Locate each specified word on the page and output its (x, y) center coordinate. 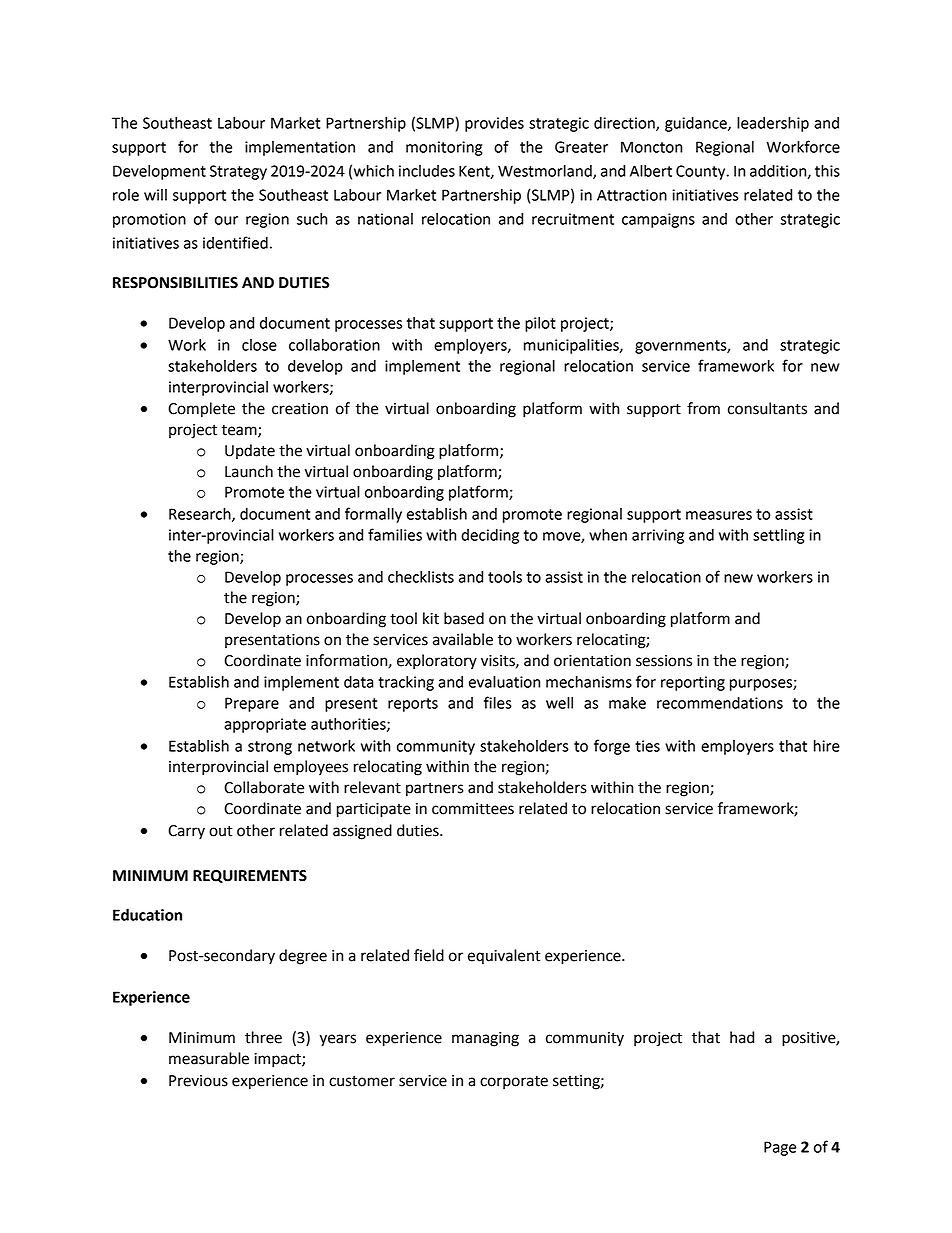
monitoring (444, 148)
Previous (198, 1081)
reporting (693, 683)
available (463, 639)
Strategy (238, 172)
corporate (514, 1082)
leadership (773, 124)
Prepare (252, 704)
